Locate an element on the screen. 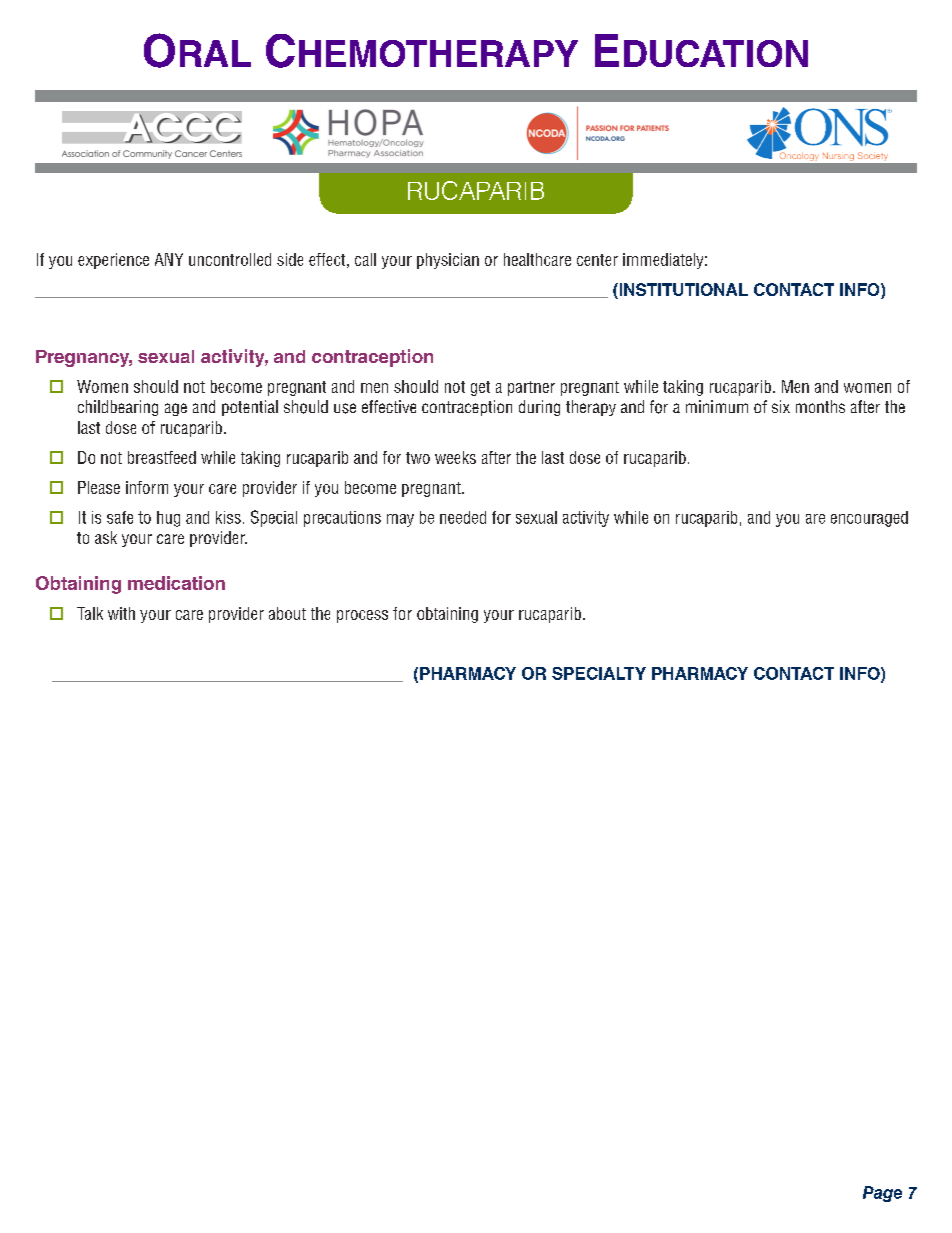 The width and height of the screenshot is (952, 1233). INSTITUTIONAL is located at coordinates (682, 289).
